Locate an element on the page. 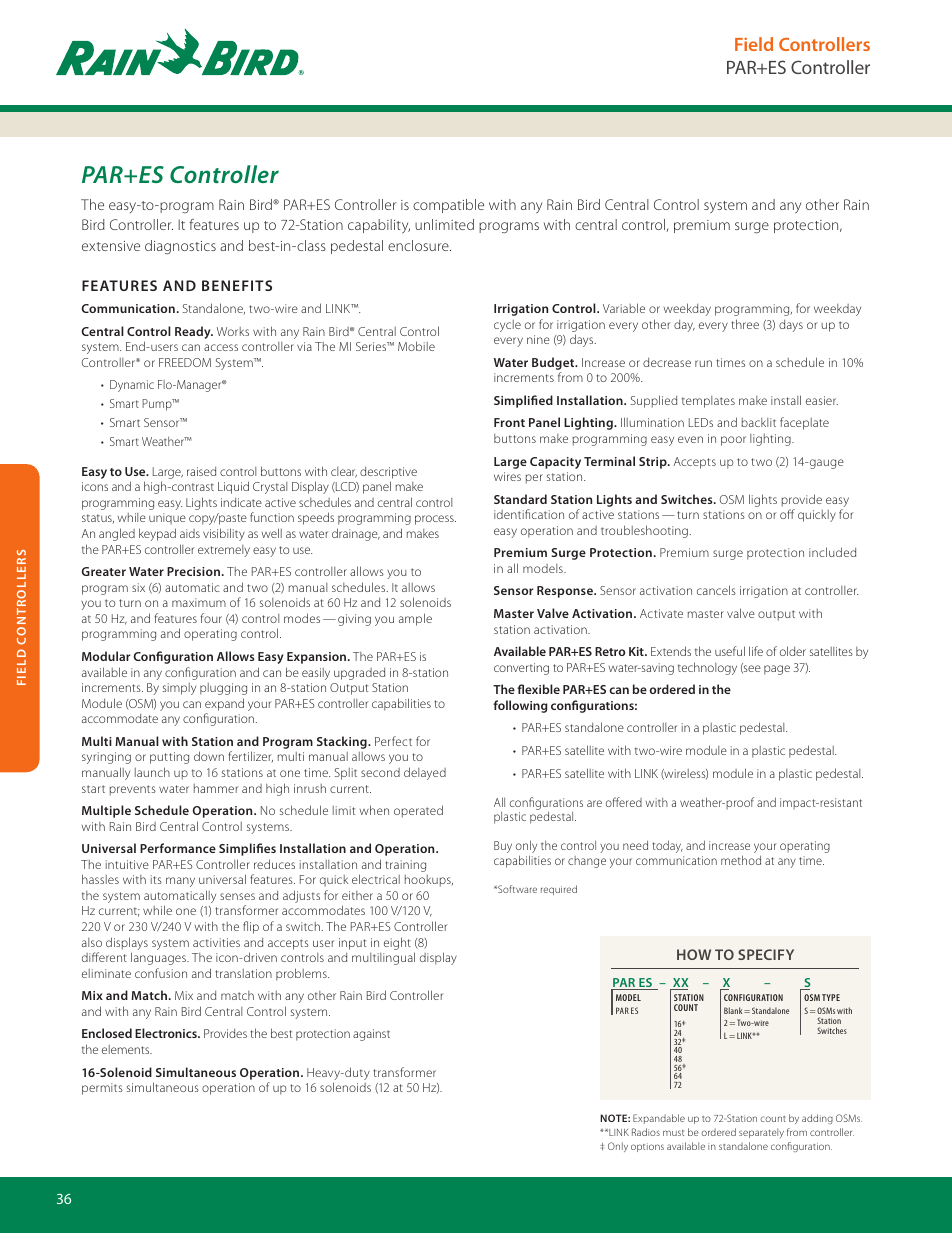 Image resolution: width=952 pixels, height=1233 pixels. poor is located at coordinates (733, 441).
